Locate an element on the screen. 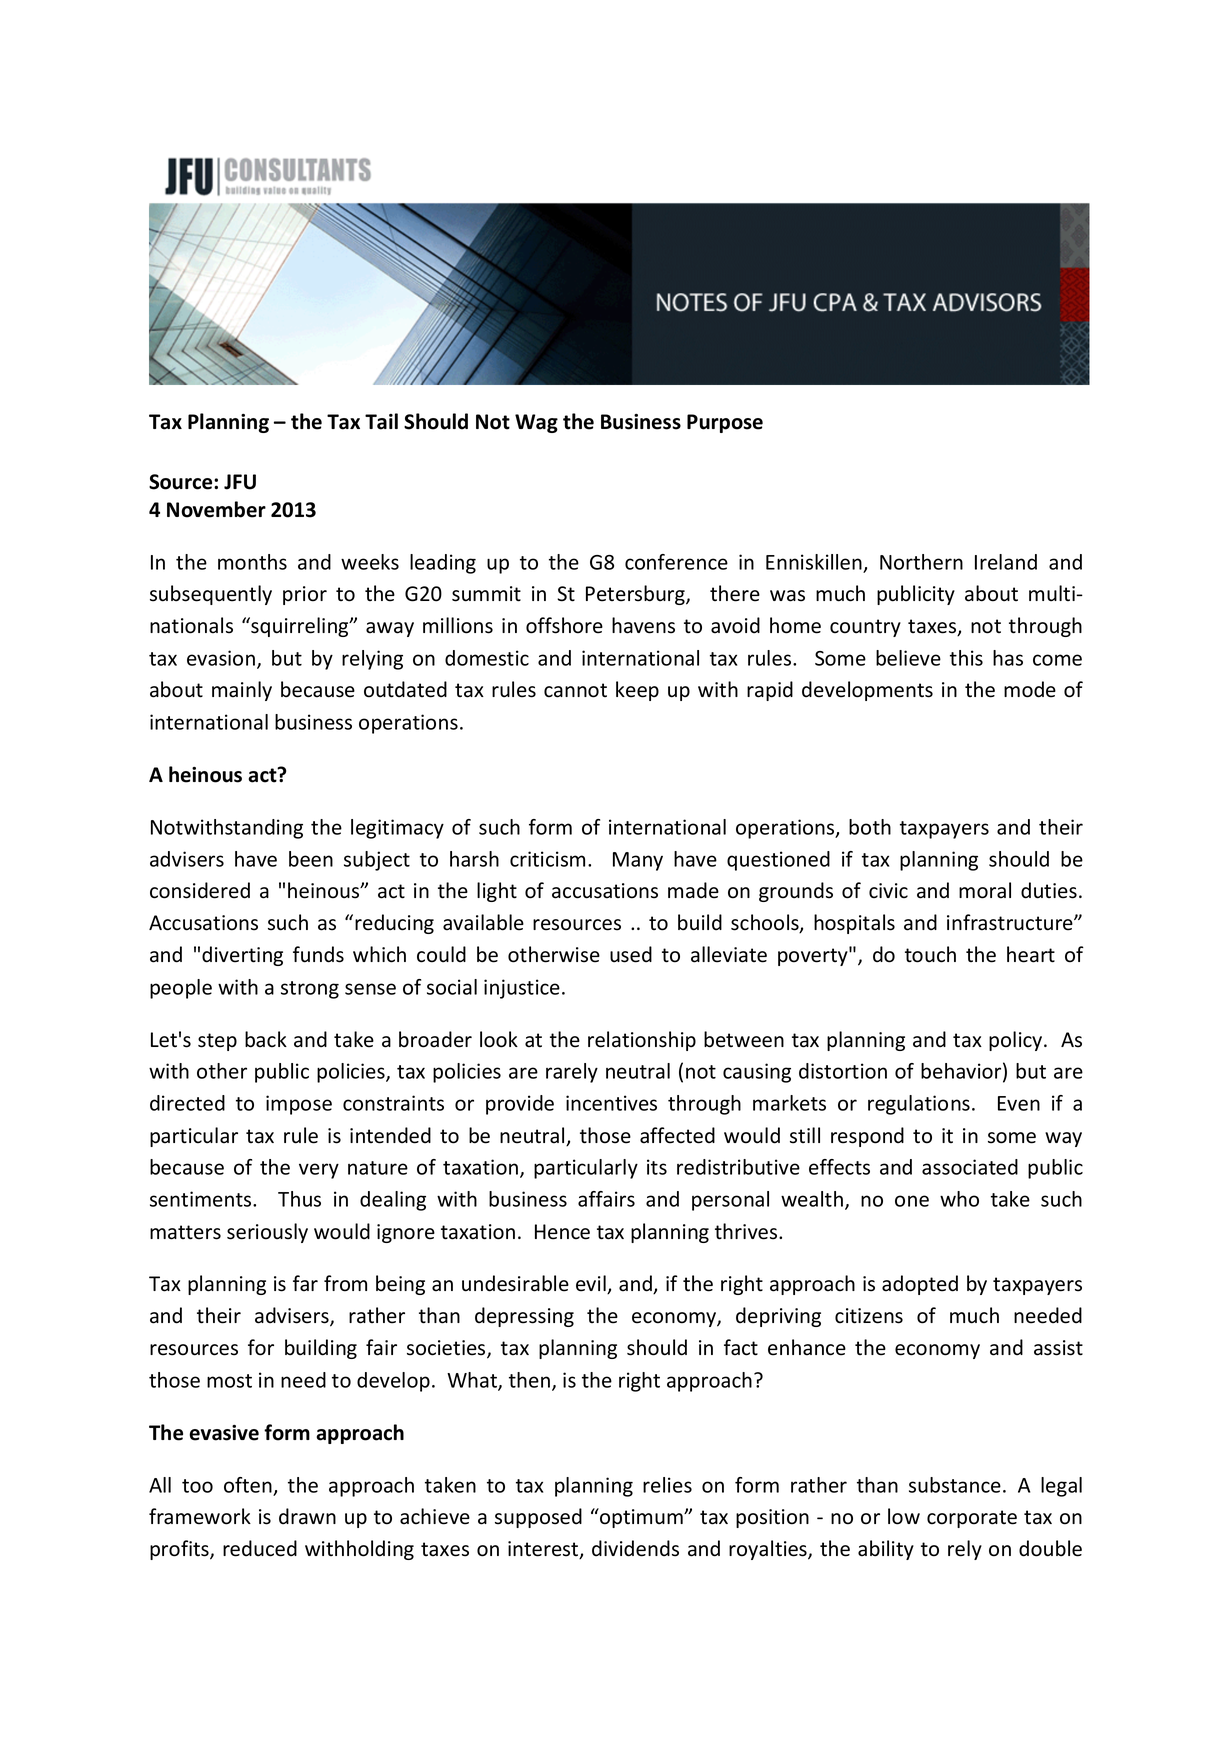 This screenshot has width=1232, height=1742. Wag is located at coordinates (536, 423).
